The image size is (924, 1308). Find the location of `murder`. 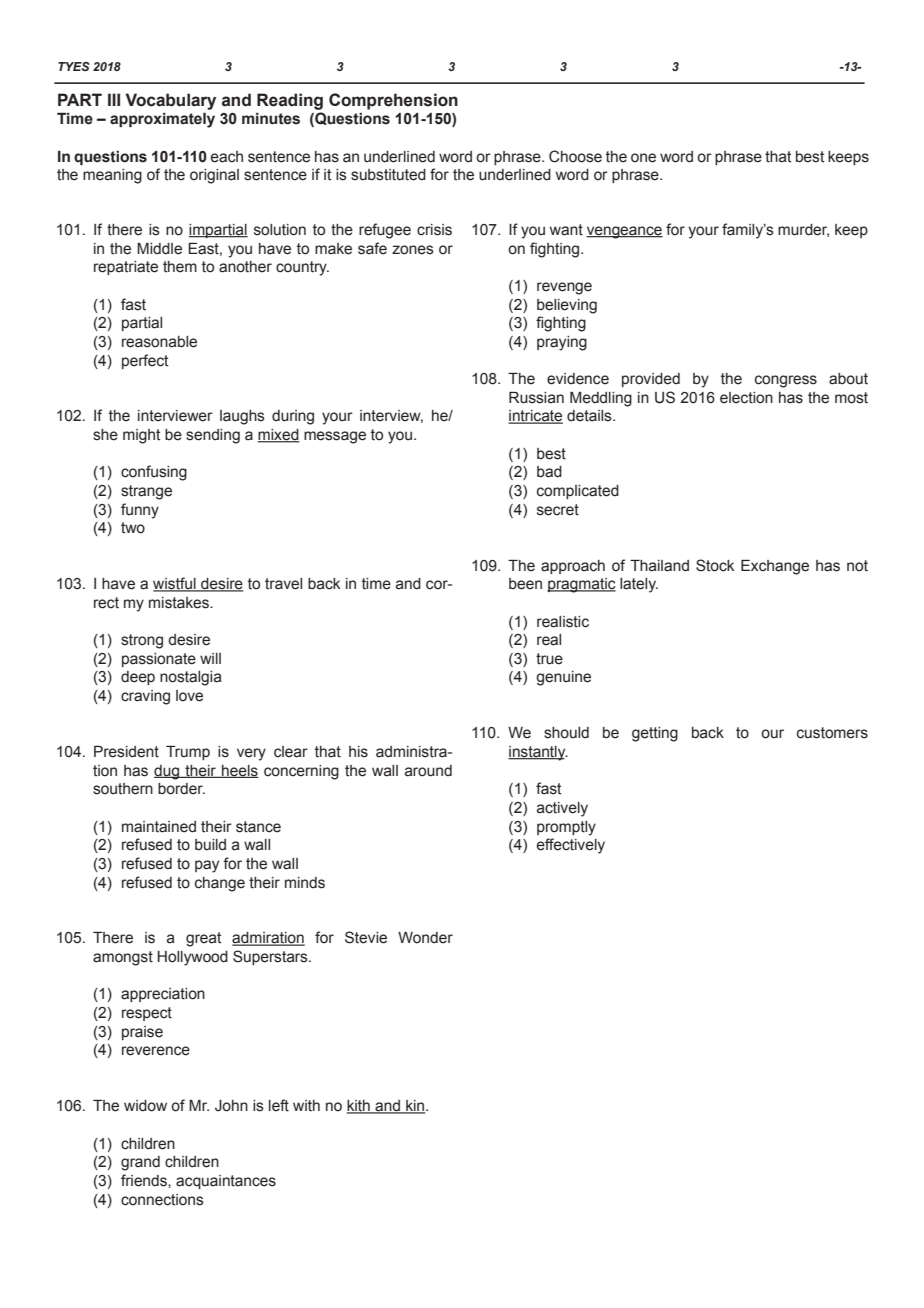

murder is located at coordinates (803, 230).
